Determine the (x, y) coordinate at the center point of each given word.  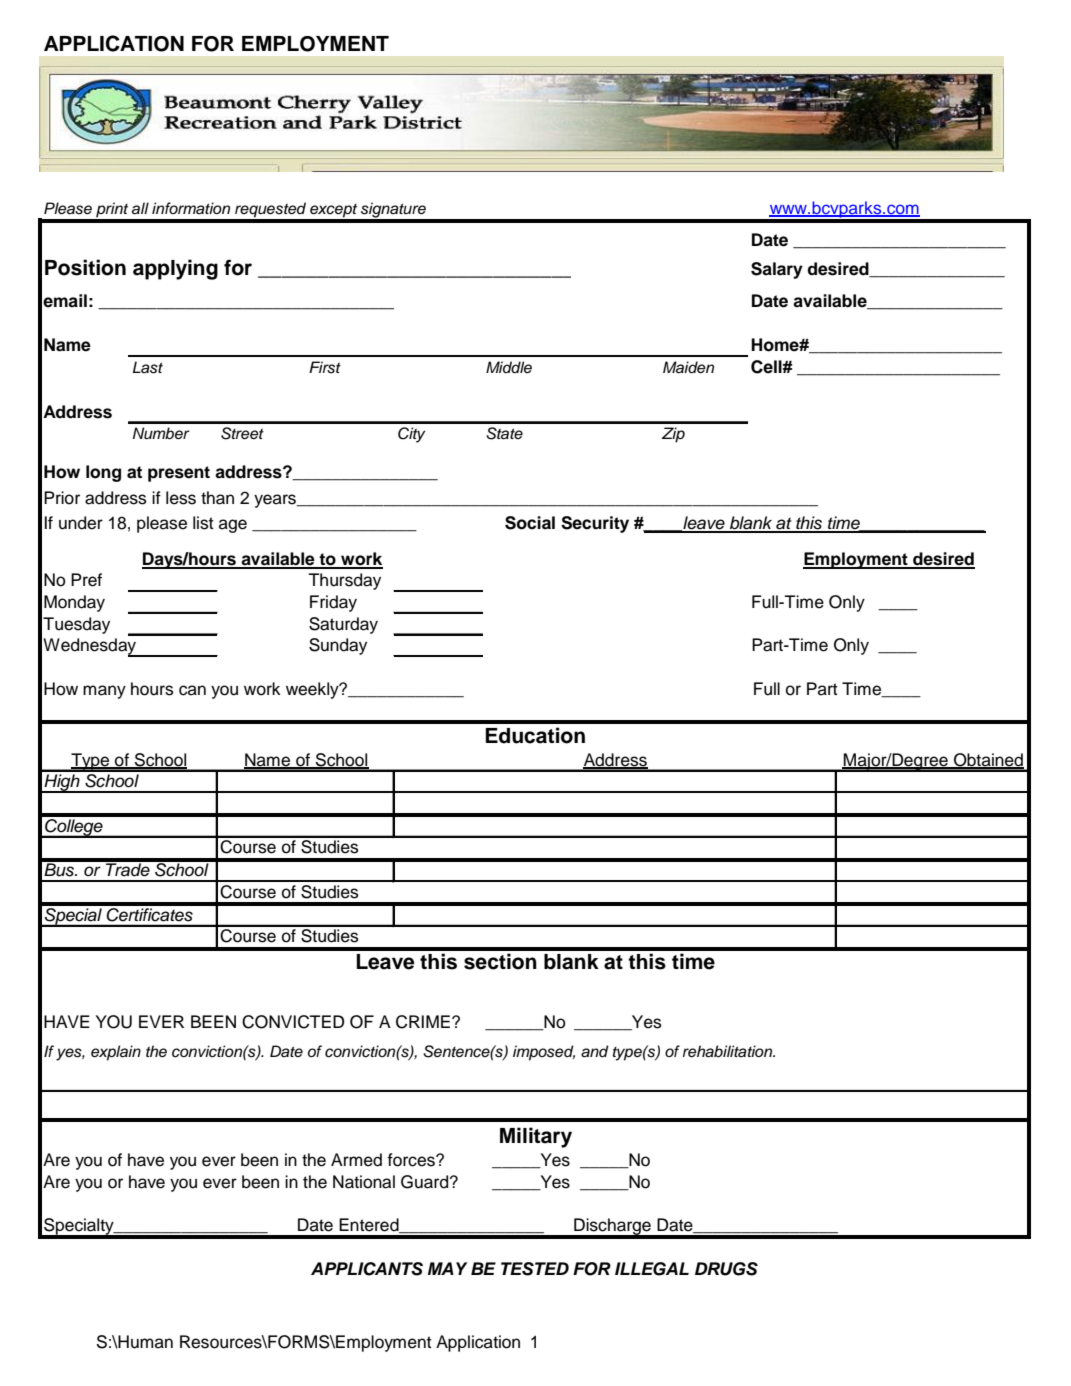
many (104, 692)
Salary (777, 270)
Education (535, 735)
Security (595, 524)
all (140, 208)
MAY (447, 1268)
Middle (509, 367)
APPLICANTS (367, 1269)
